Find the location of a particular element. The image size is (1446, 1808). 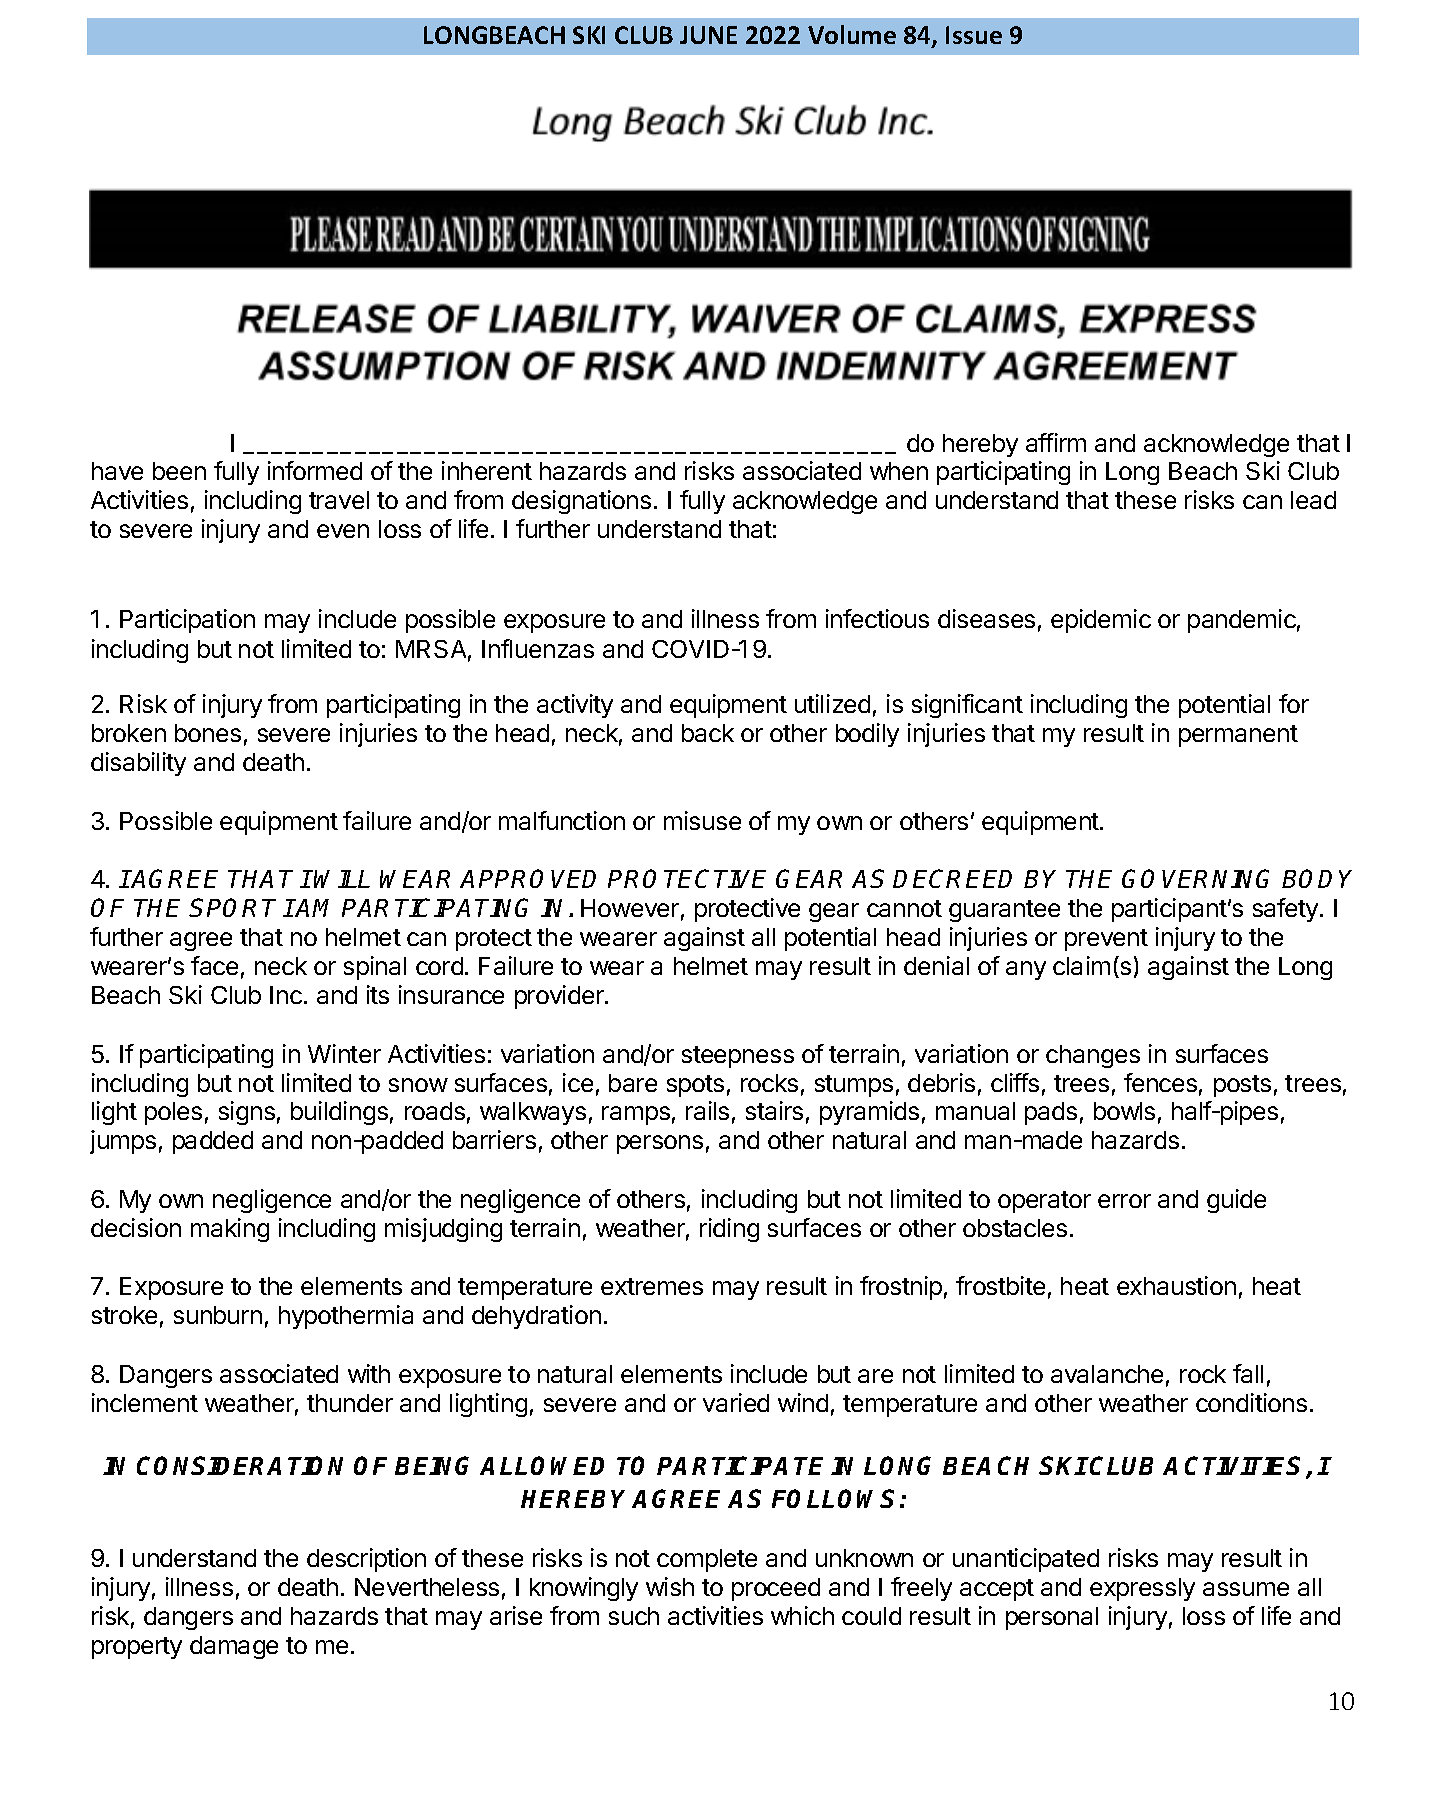

spots is located at coordinates (695, 1086).
